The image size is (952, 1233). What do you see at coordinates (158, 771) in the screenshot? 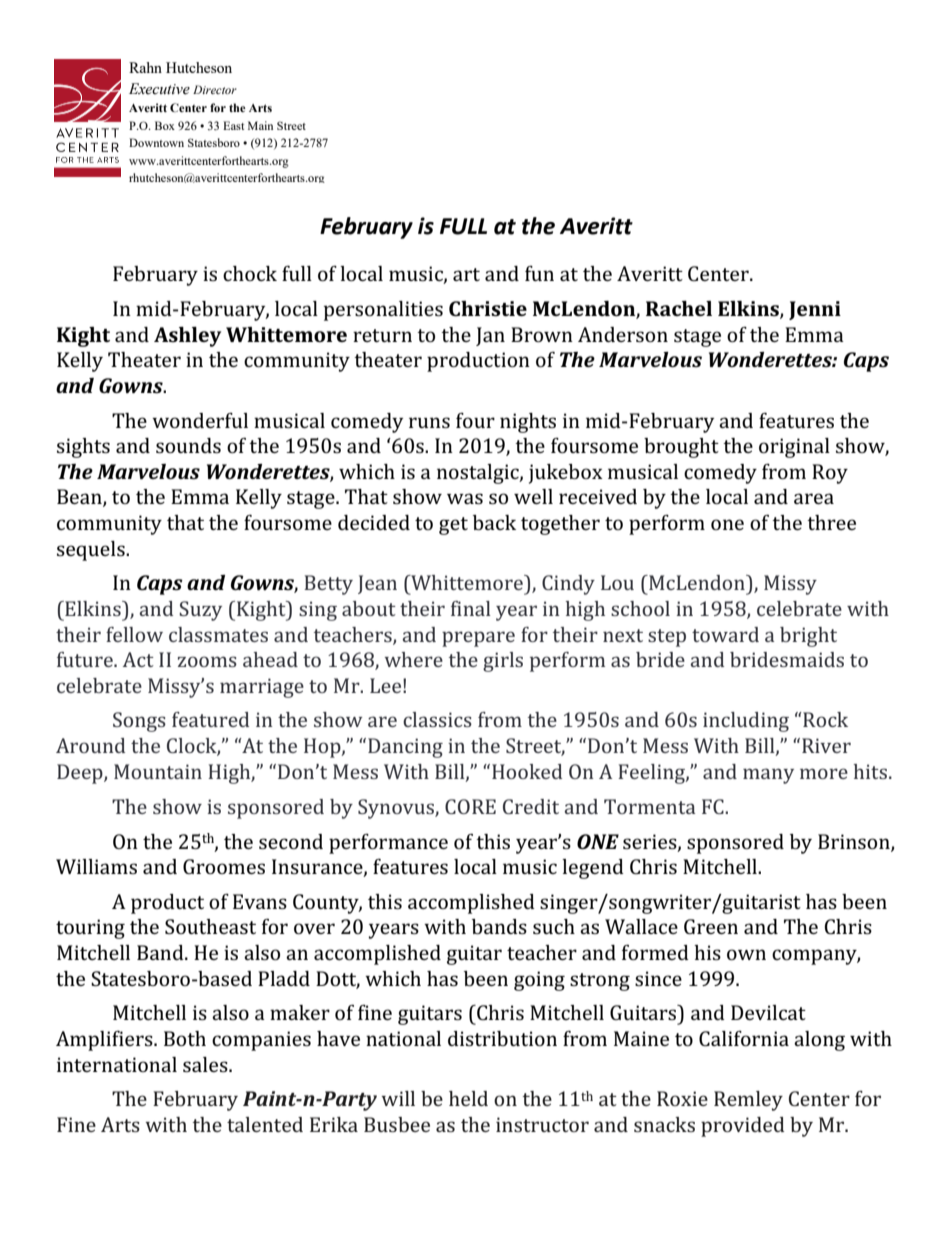
I see `Mountain` at bounding box center [158, 771].
